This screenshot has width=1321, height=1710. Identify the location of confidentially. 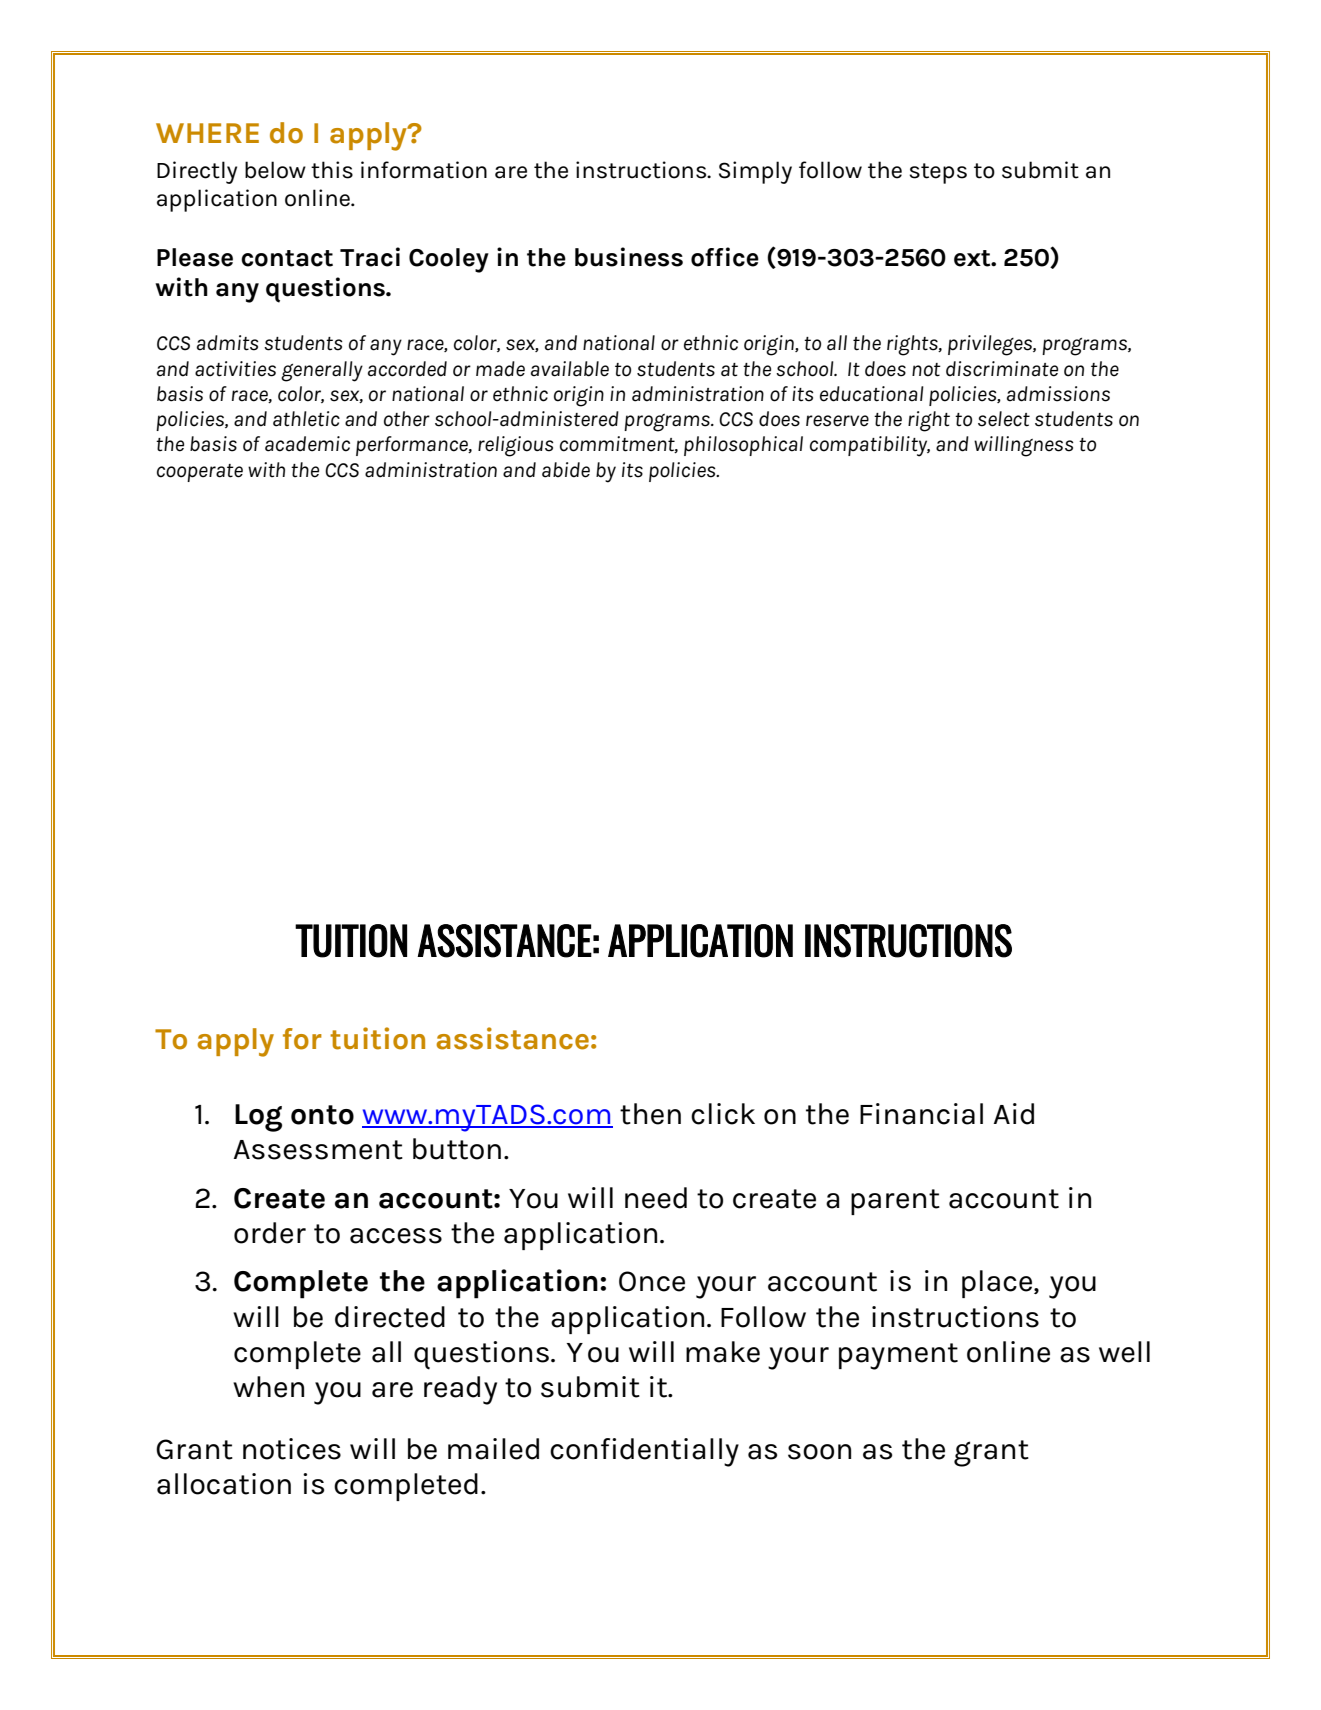
(644, 1452).
